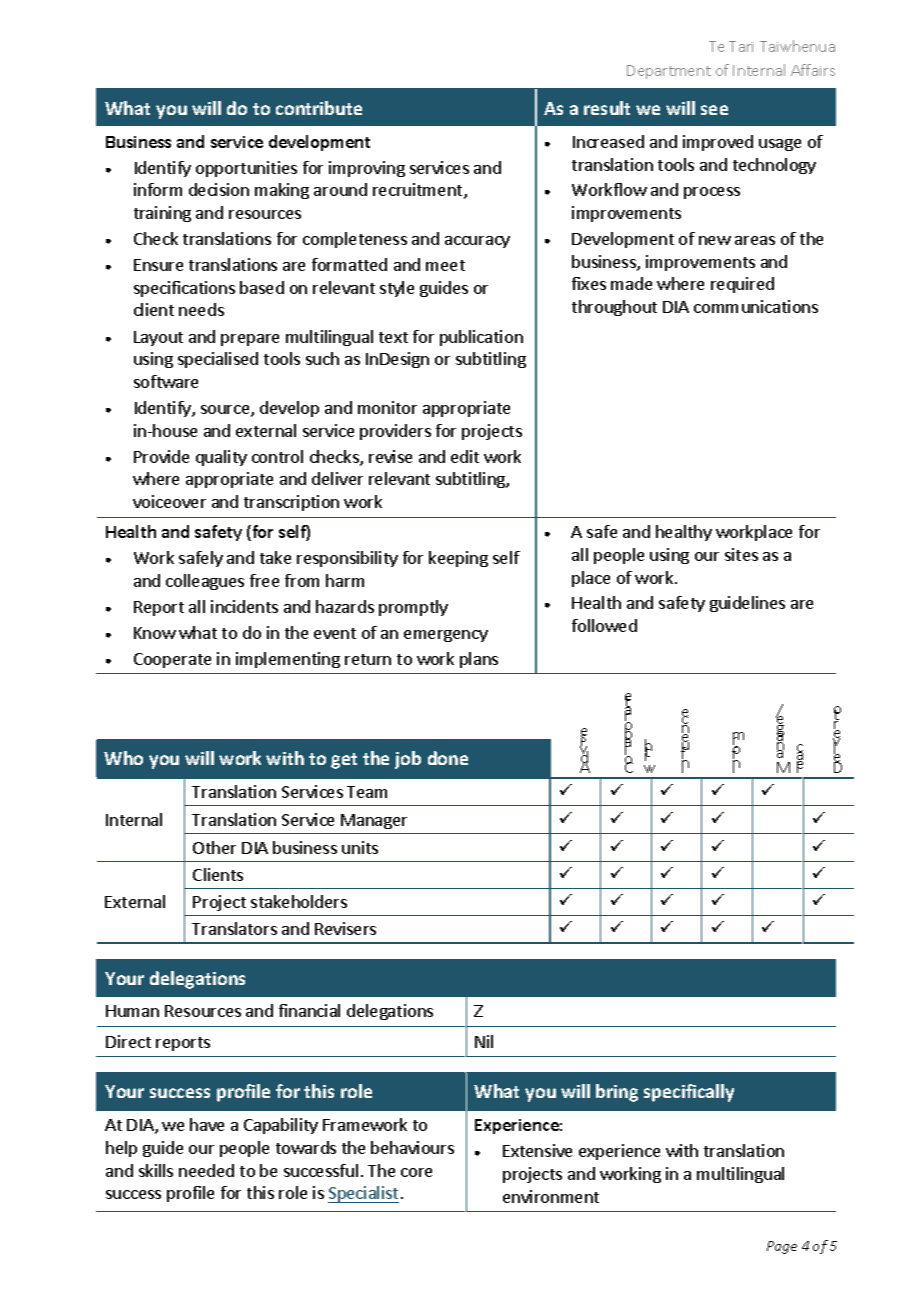 This screenshot has width=924, height=1308. Describe the element at coordinates (484, 1041) in the screenshot. I see `Nil` at that location.
